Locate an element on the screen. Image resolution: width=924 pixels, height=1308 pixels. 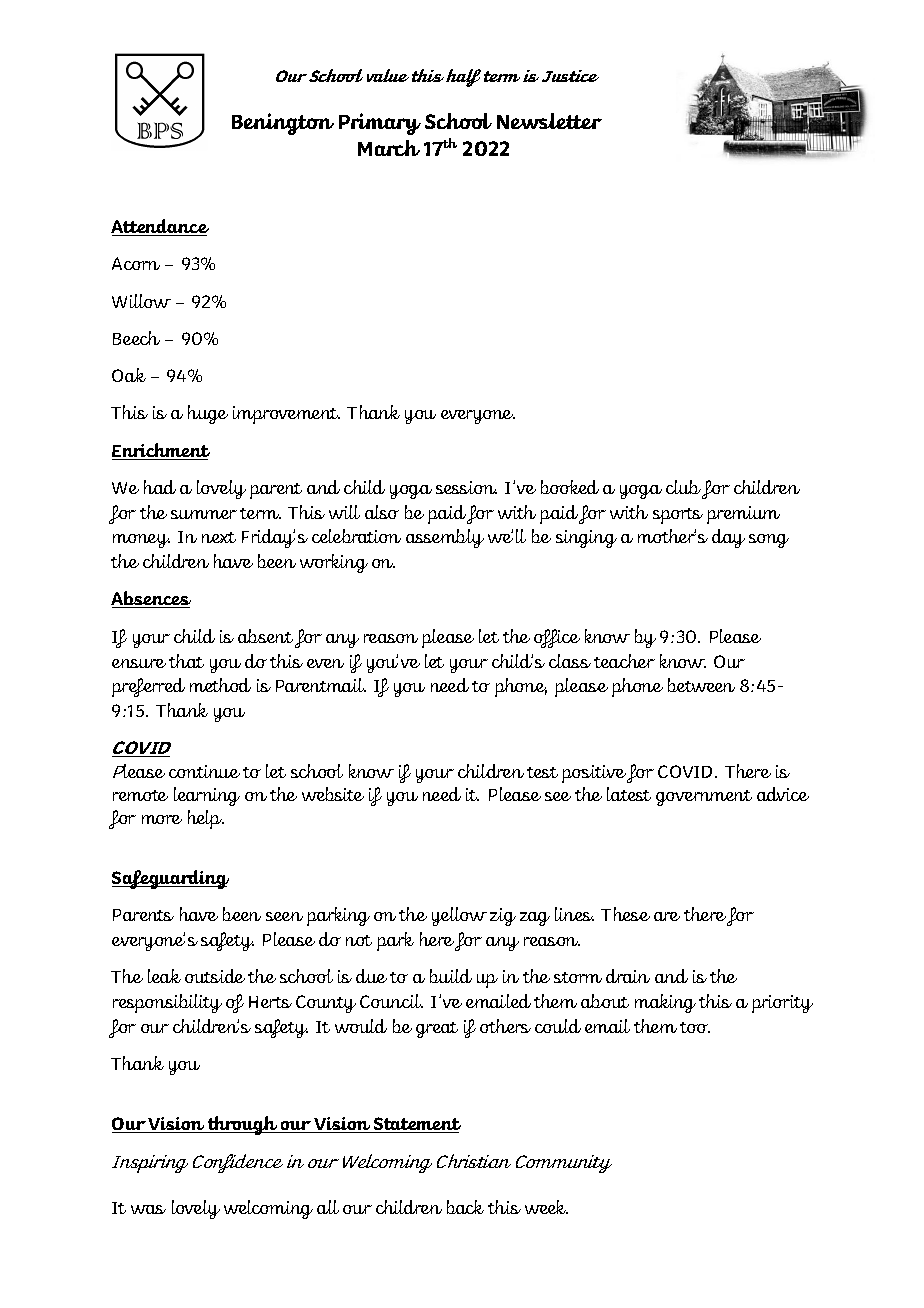
March is located at coordinates (389, 148).
